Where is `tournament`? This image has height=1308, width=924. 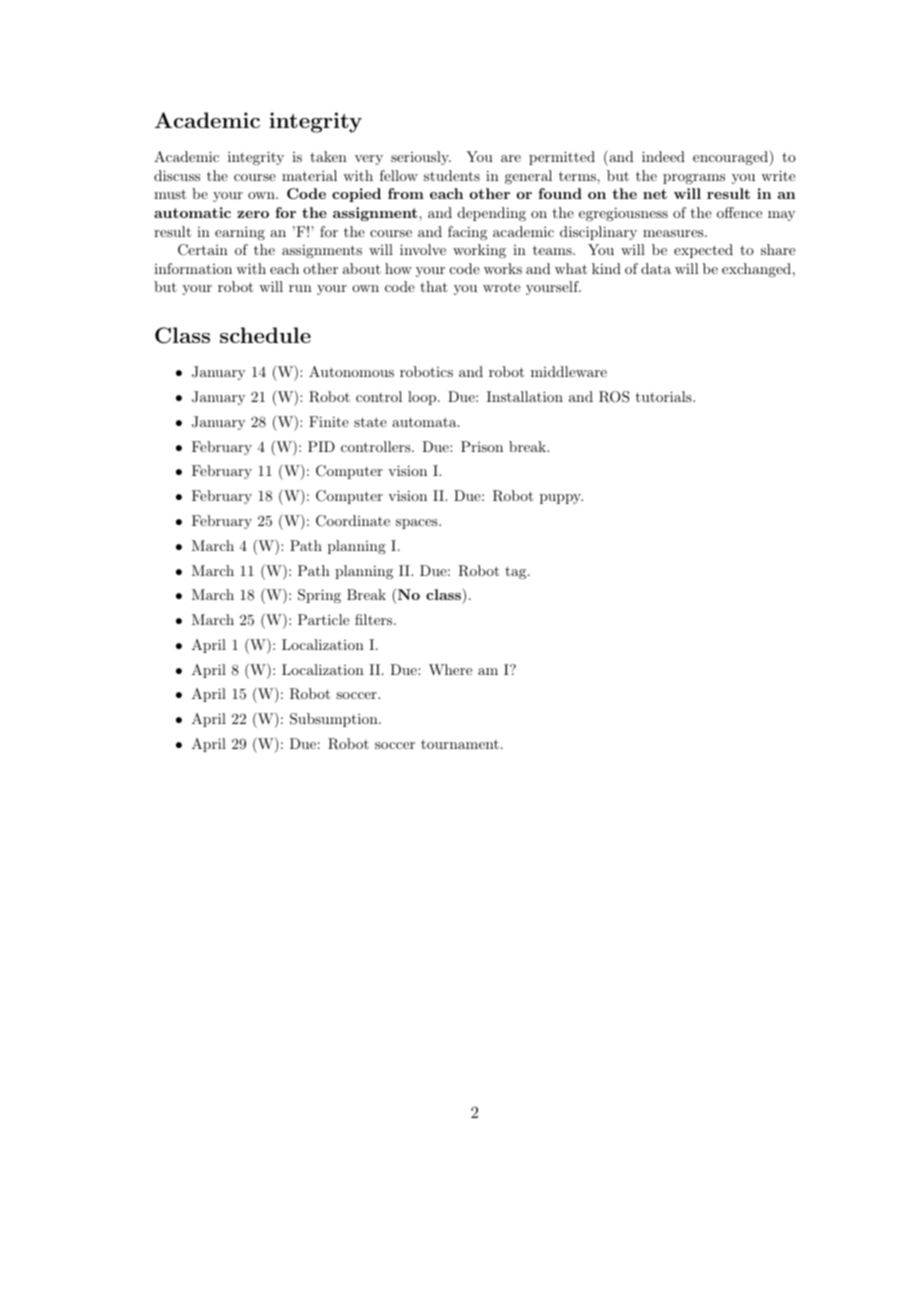
tournament is located at coordinates (460, 744).
